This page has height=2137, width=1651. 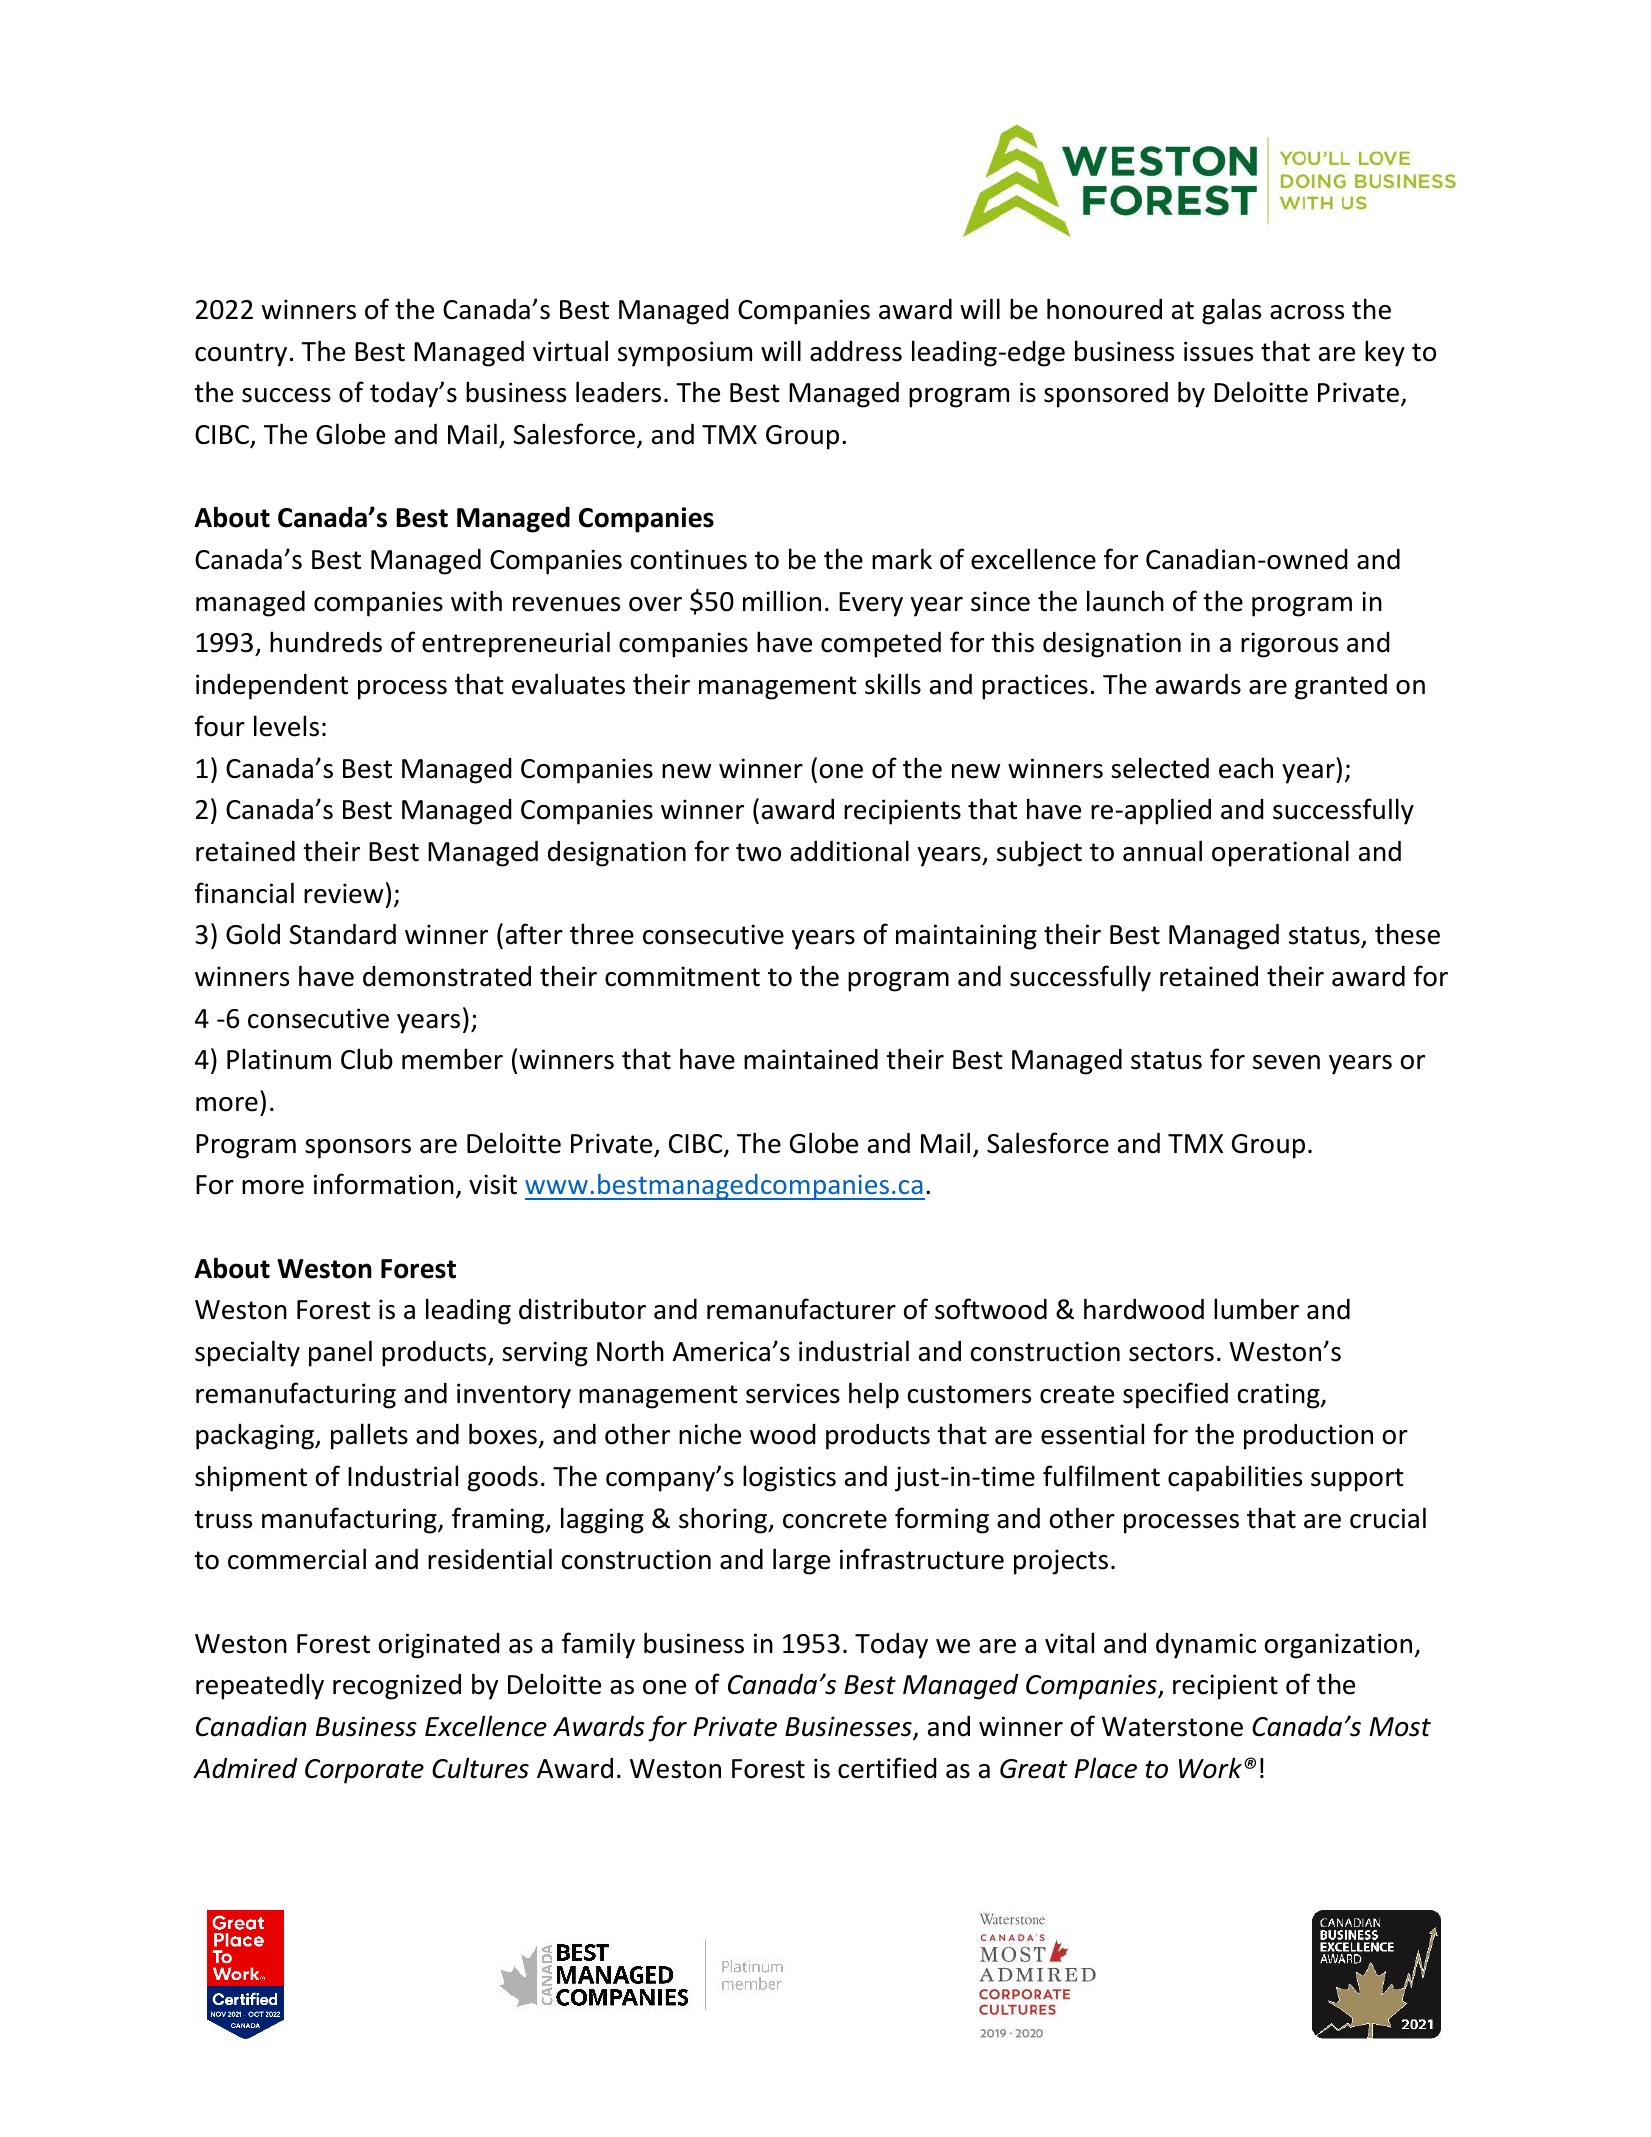 What do you see at coordinates (1218, 351) in the page?
I see `issues` at bounding box center [1218, 351].
